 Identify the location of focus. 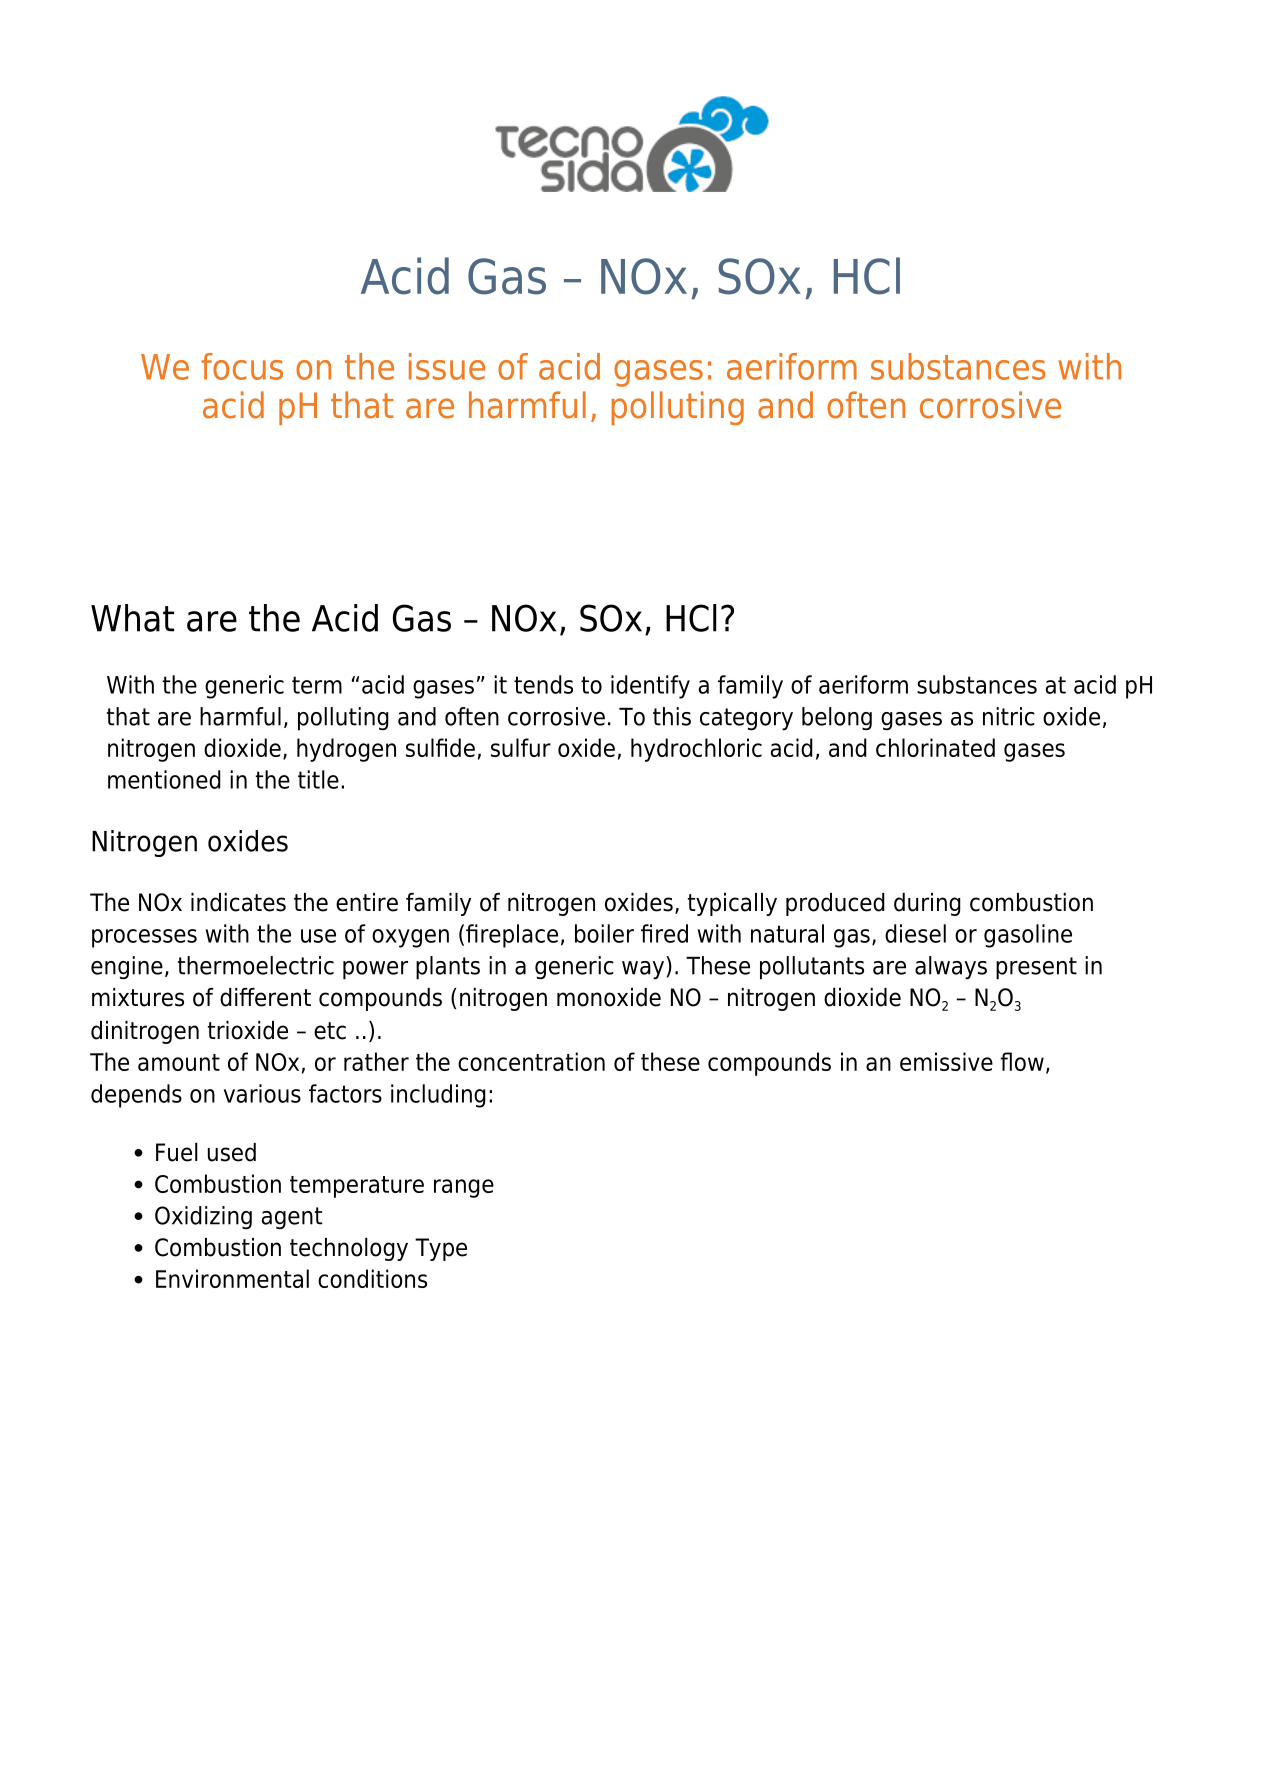
(242, 366).
